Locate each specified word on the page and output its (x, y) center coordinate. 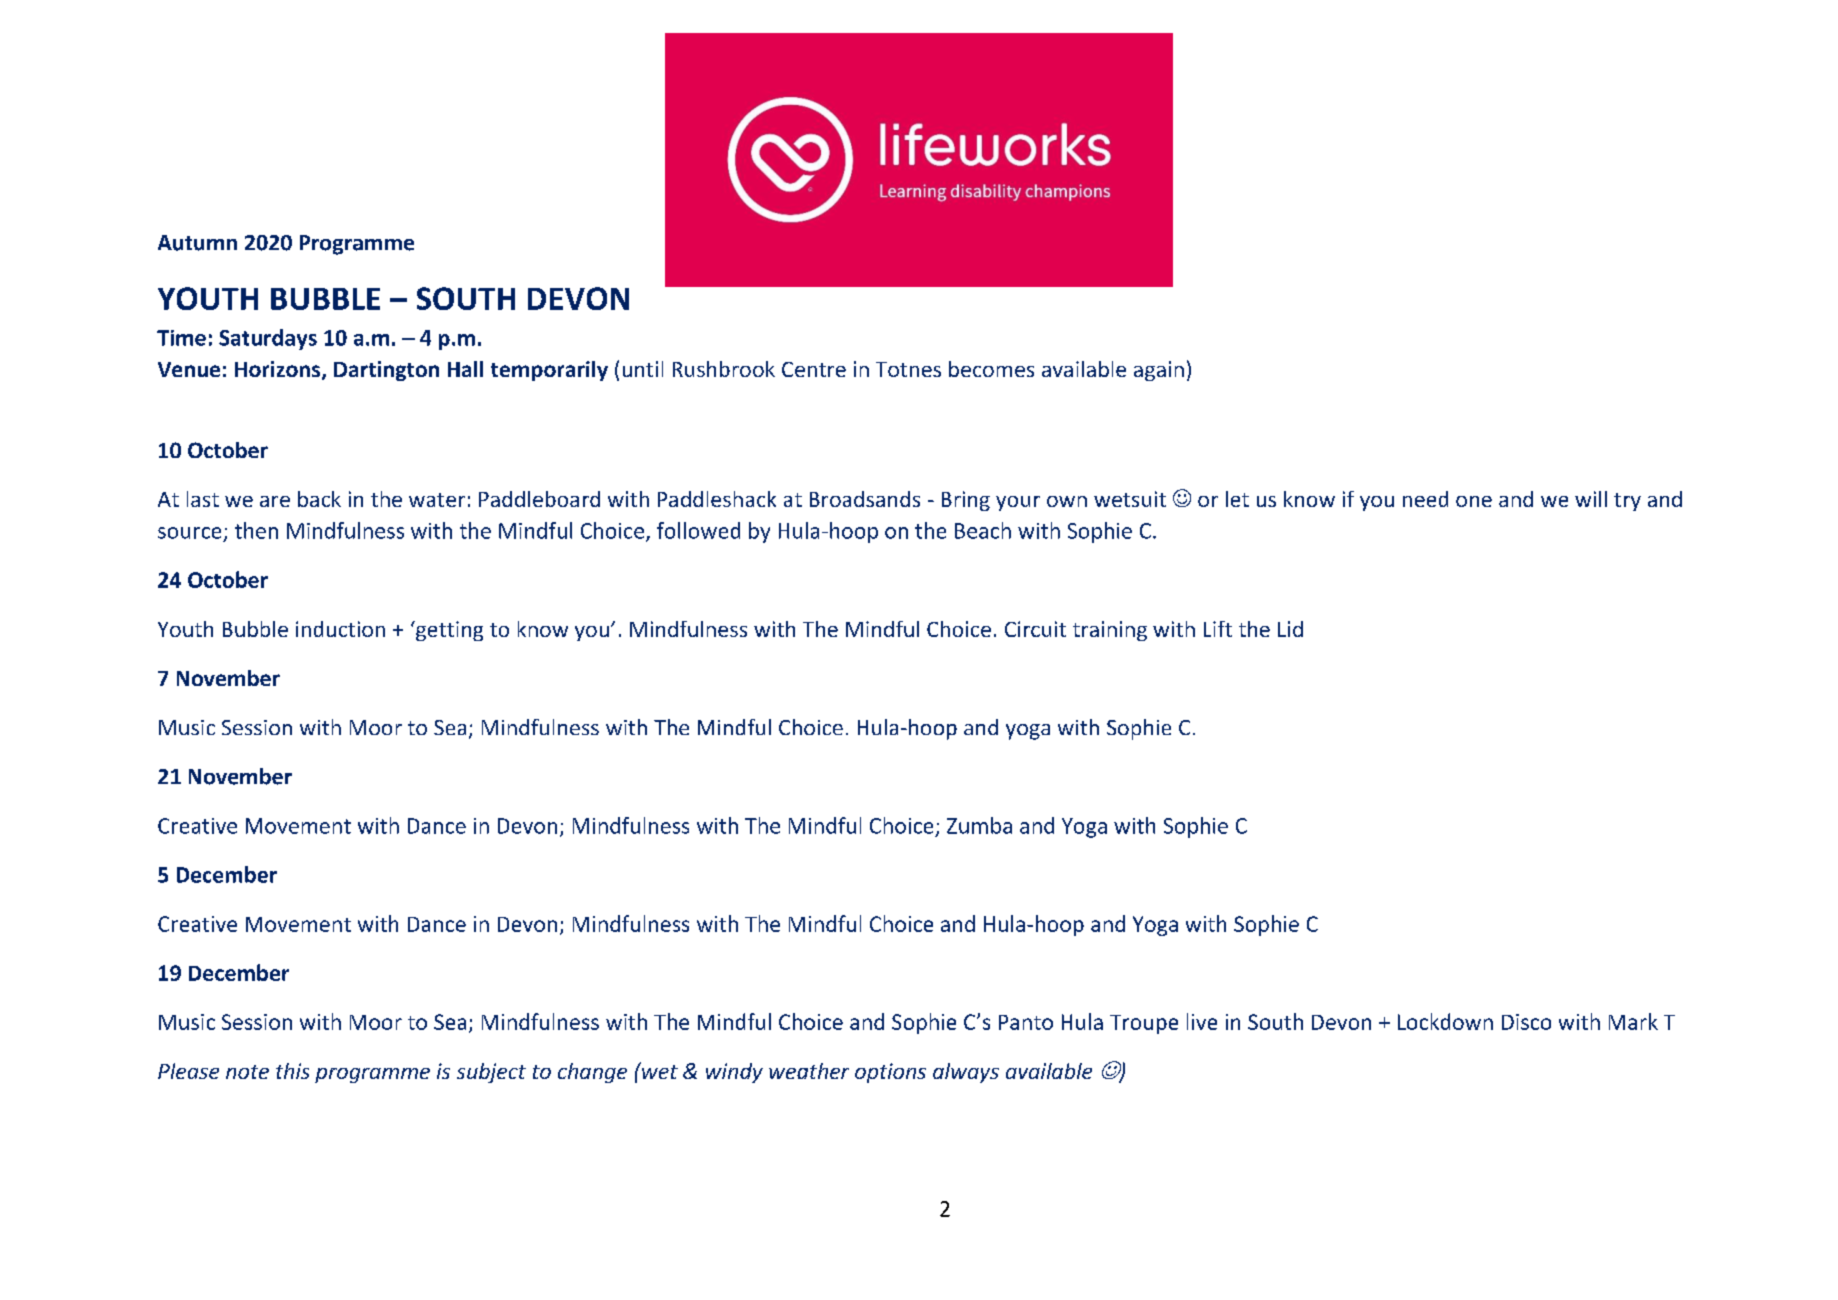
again (1159, 371)
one (1474, 501)
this (292, 1071)
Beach (983, 530)
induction (340, 629)
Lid (1290, 629)
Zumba (979, 825)
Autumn (197, 243)
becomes (991, 369)
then (256, 530)
